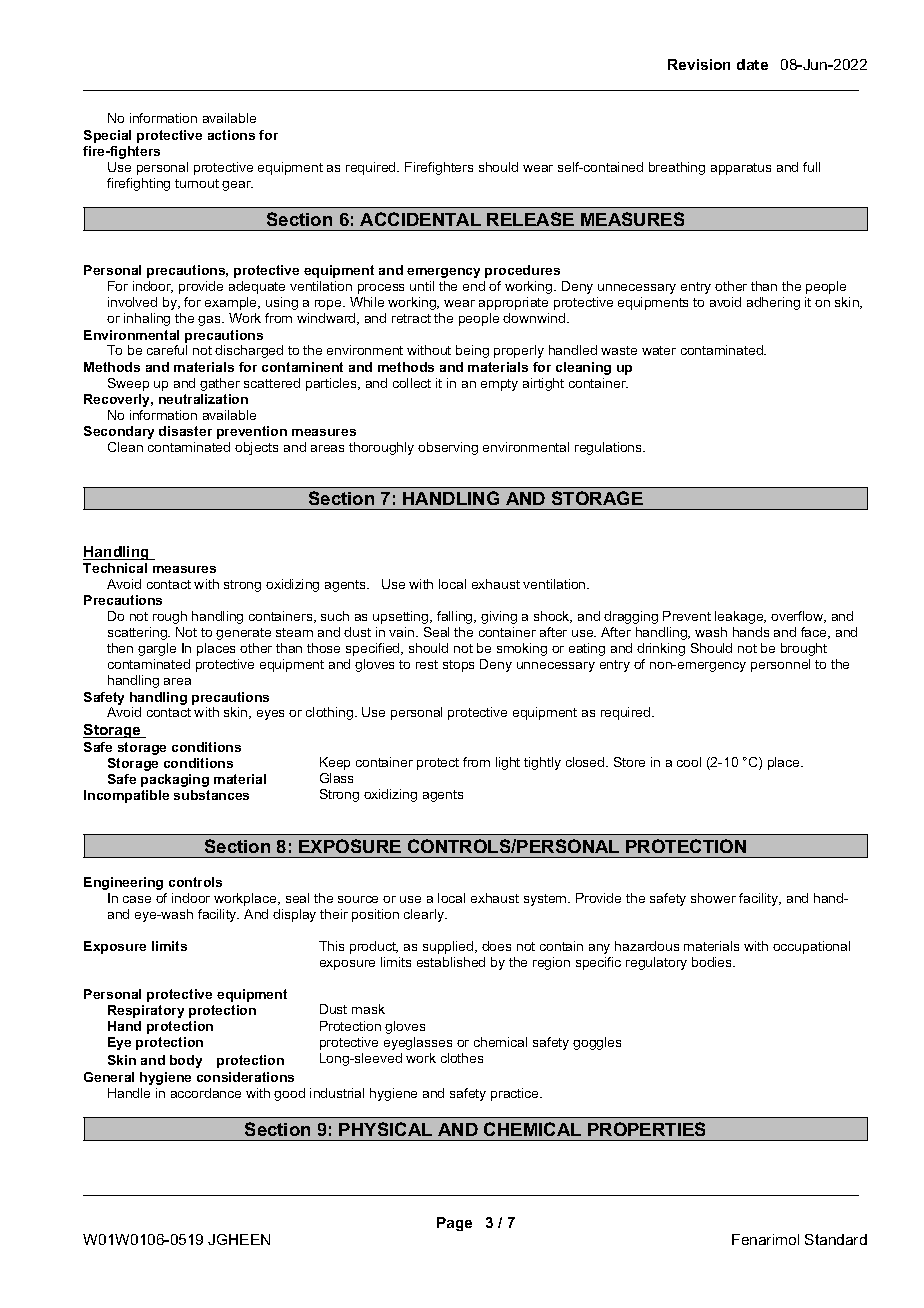  What do you see at coordinates (206, 1093) in the document?
I see `accordance` at bounding box center [206, 1093].
